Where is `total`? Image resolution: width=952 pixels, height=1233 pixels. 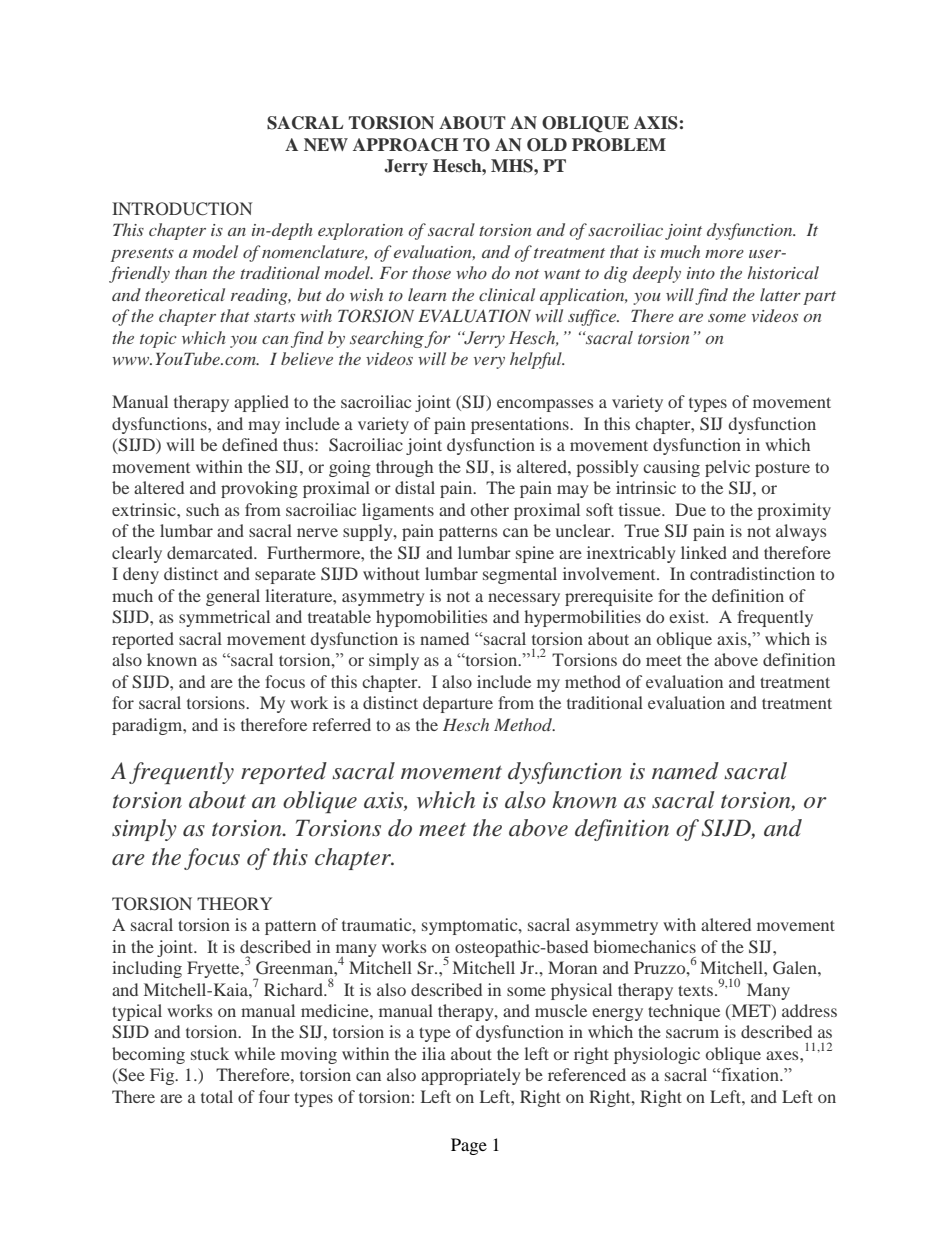 total is located at coordinates (217, 1096).
